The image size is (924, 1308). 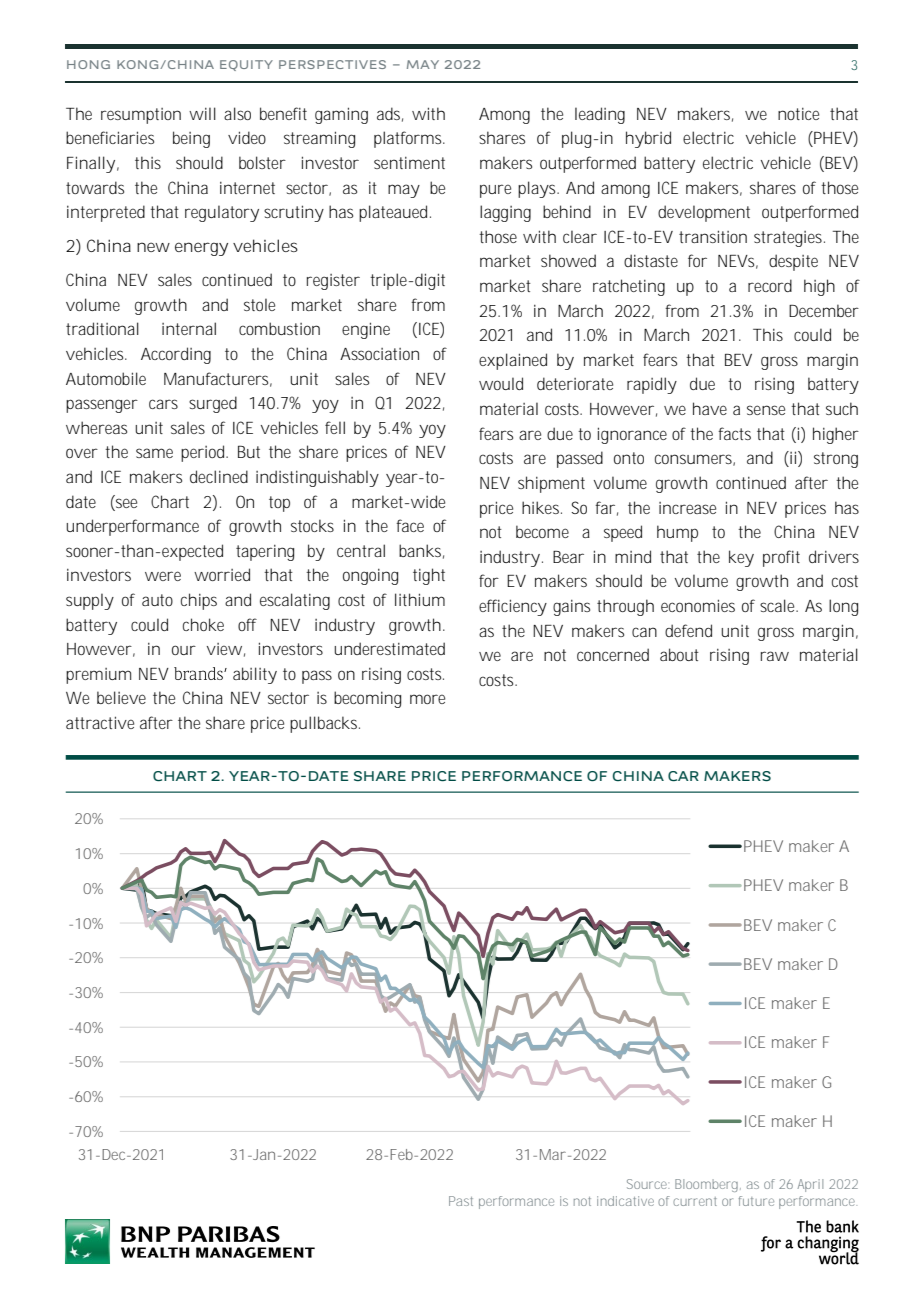 What do you see at coordinates (390, 114) in the page?
I see `ads` at bounding box center [390, 114].
